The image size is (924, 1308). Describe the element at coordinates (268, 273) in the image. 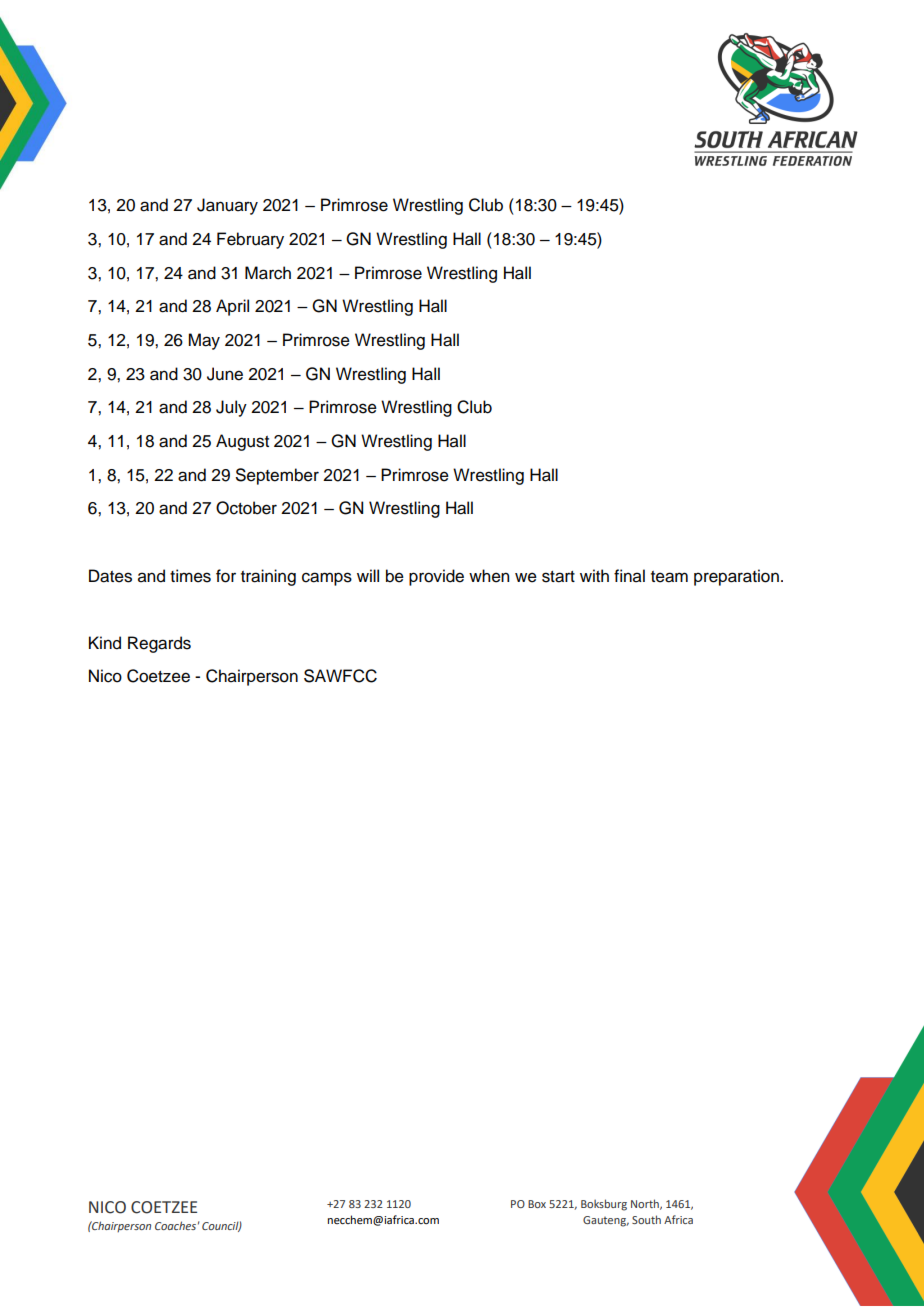

I see `March` at that location.
